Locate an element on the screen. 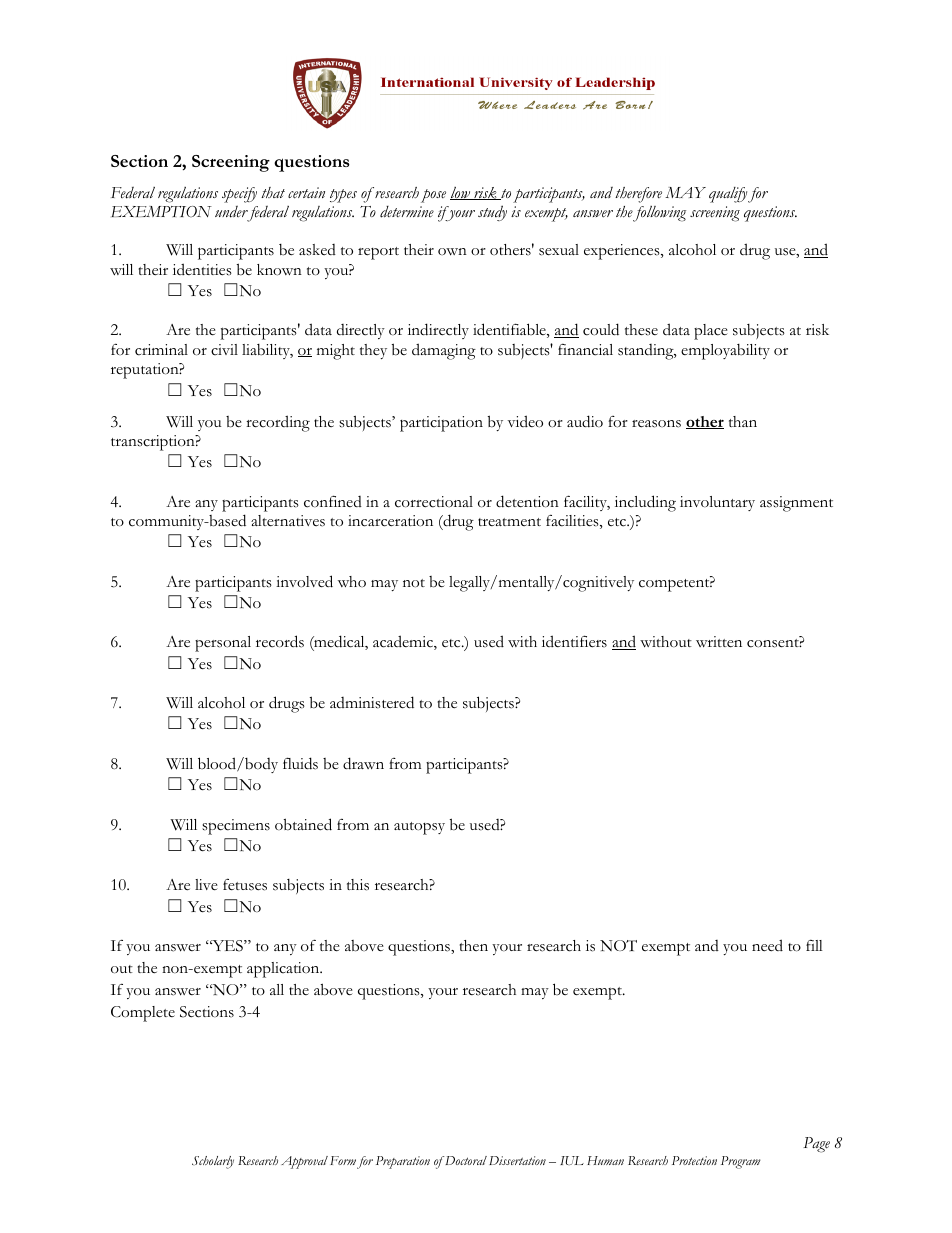  personal is located at coordinates (223, 644).
